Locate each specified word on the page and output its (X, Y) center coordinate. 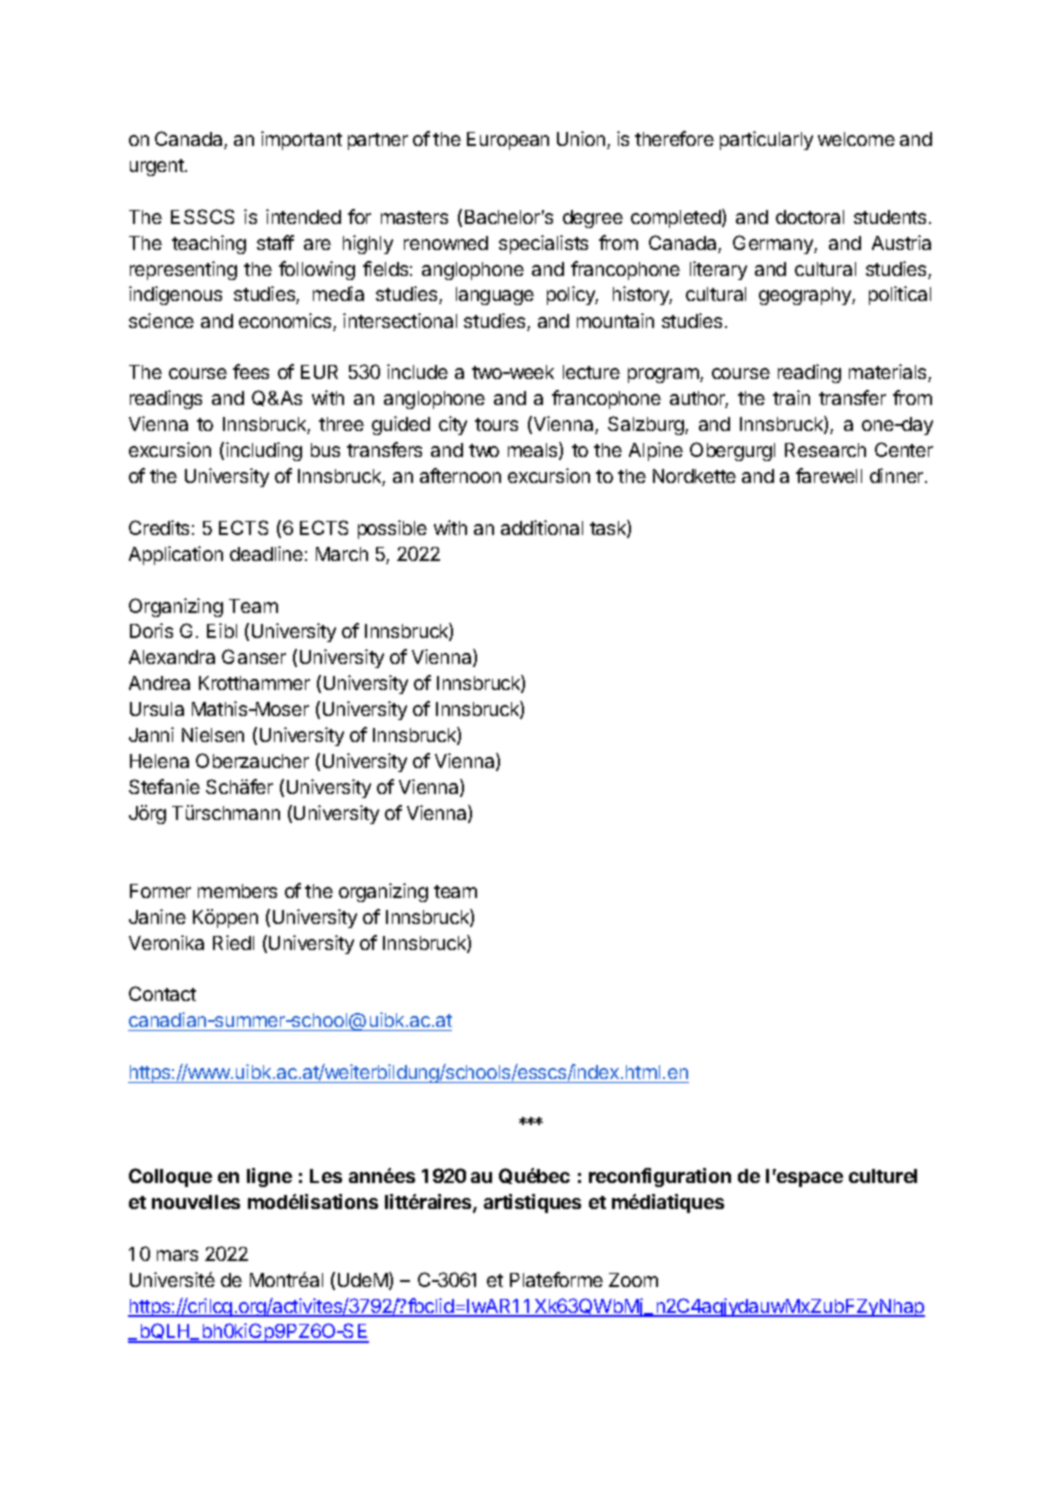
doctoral (810, 217)
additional (542, 527)
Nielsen (213, 734)
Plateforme (556, 1279)
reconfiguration (660, 1177)
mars (177, 1255)
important (301, 140)
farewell (829, 475)
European (508, 141)
